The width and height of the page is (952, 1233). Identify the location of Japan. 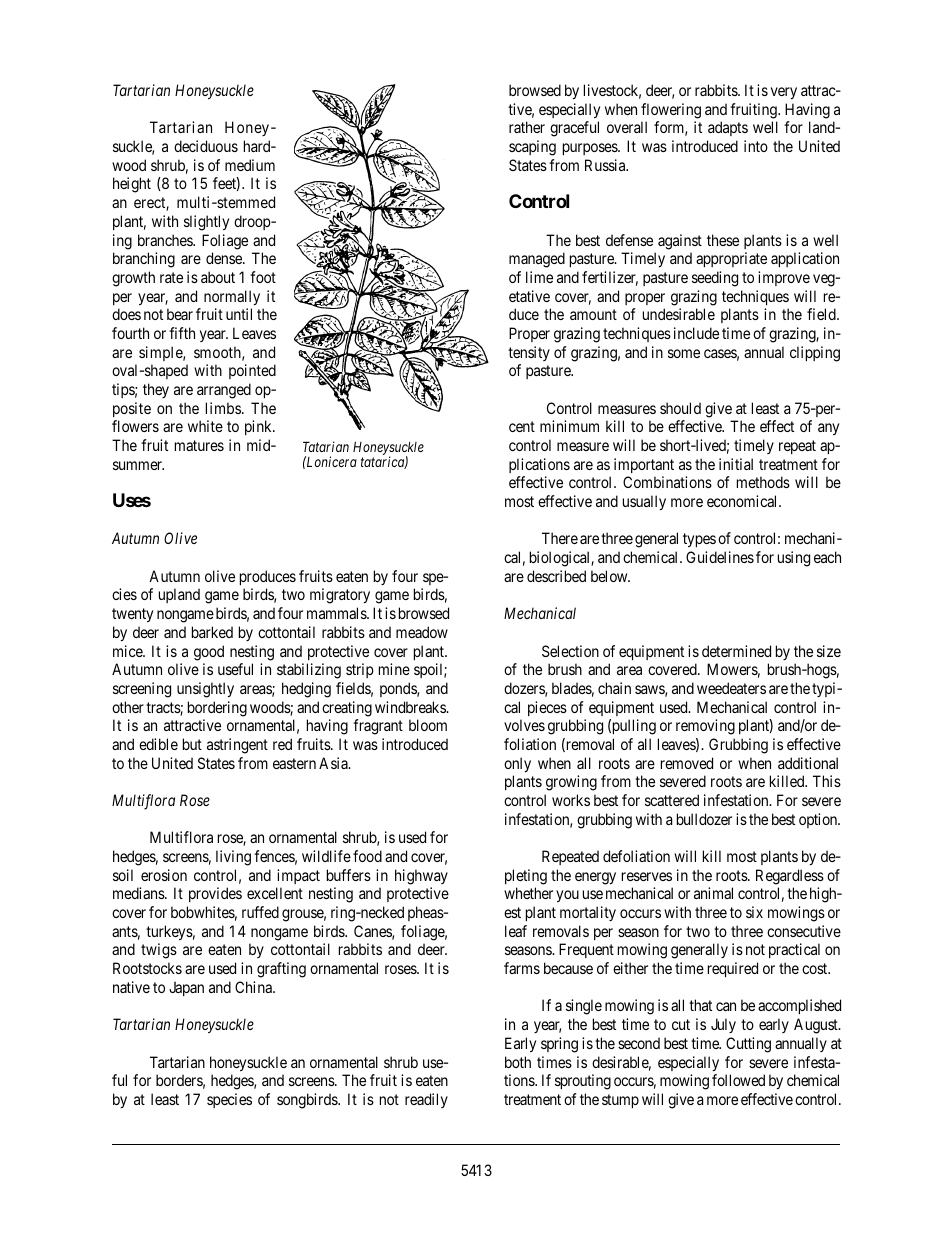
(186, 988).
